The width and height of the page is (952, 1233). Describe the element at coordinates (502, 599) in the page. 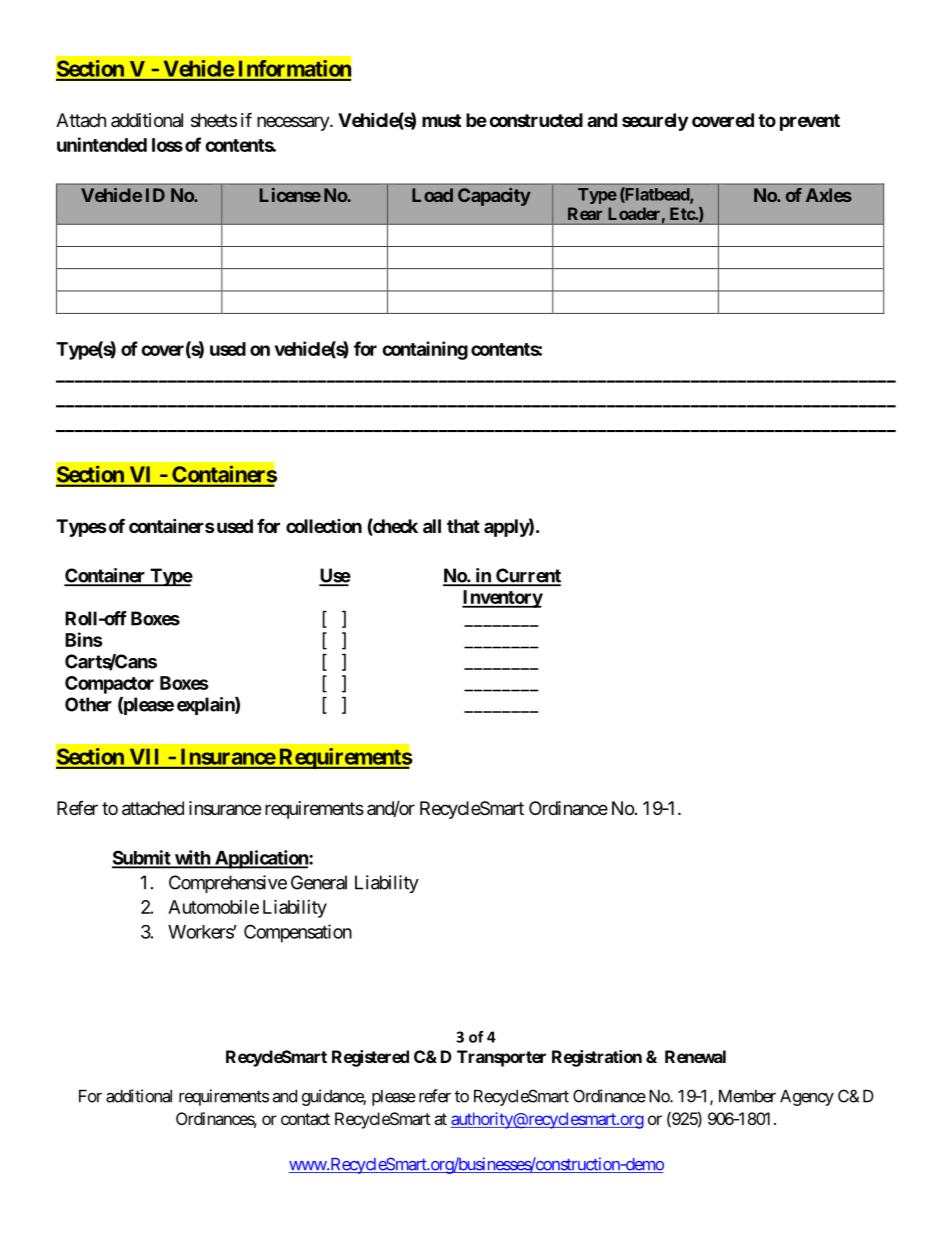

I see `Inventory` at that location.
